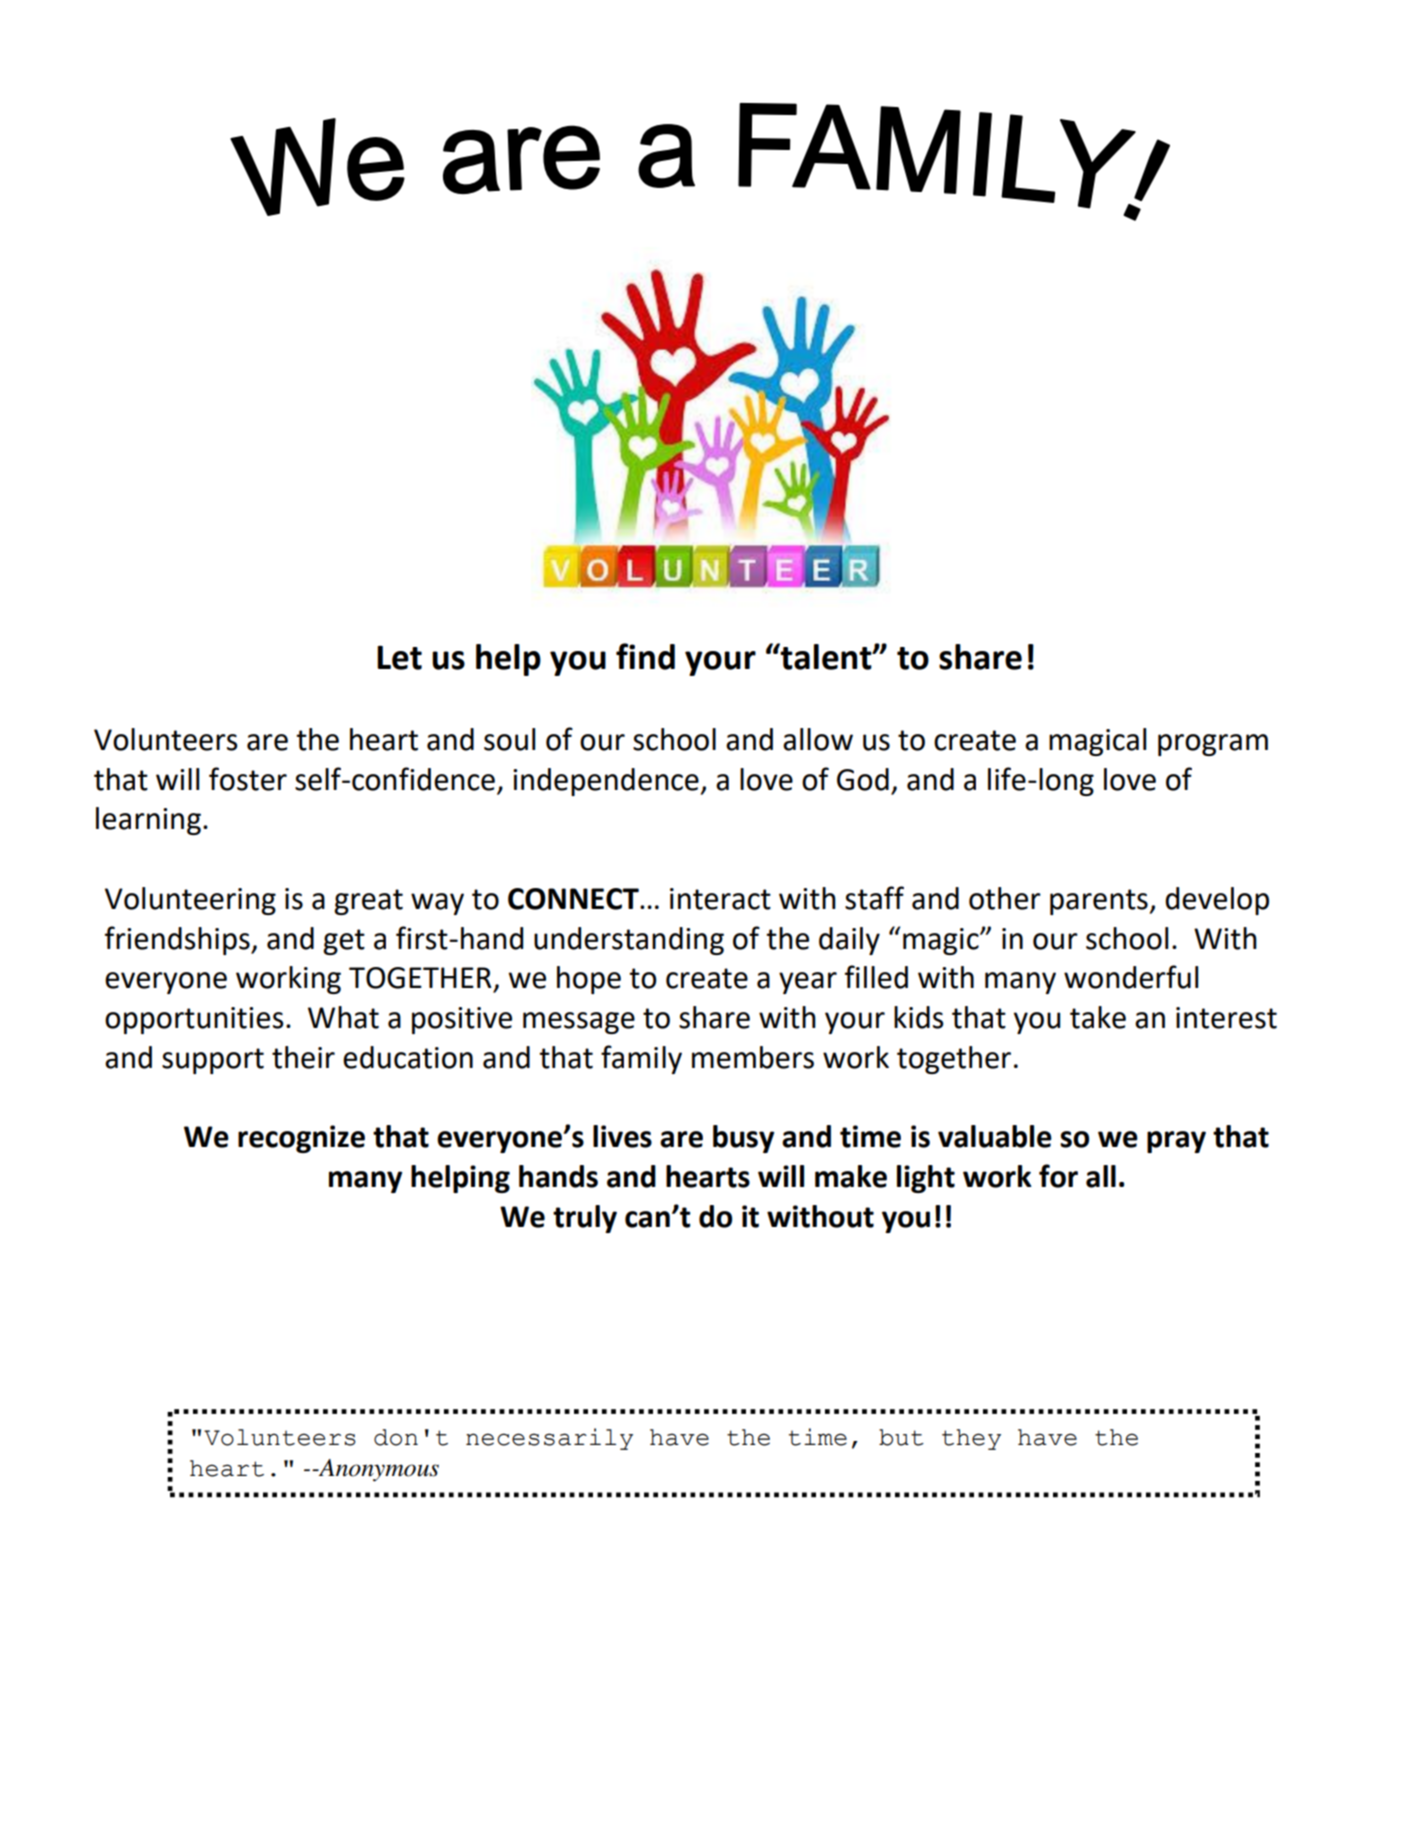 Image resolution: width=1422 pixels, height=1841 pixels. Describe the element at coordinates (645, 656) in the screenshot. I see `find` at that location.
